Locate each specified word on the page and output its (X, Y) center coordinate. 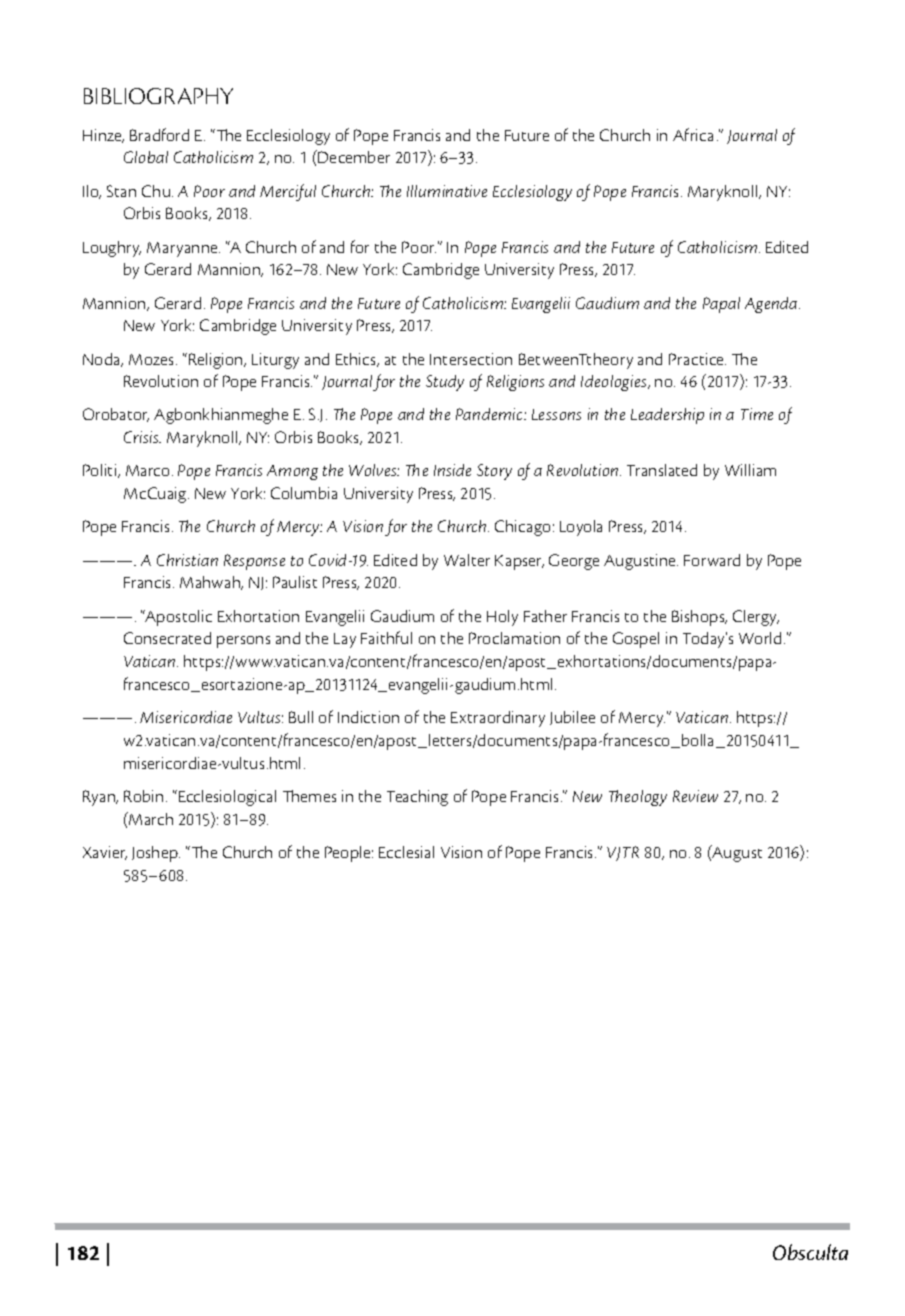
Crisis (142, 437)
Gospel (636, 640)
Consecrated (167, 638)
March (150, 818)
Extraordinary (498, 719)
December (354, 157)
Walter (467, 560)
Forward (712, 560)
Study (445, 383)
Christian (187, 560)
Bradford (159, 134)
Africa (693, 134)
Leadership (667, 416)
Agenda (772, 305)
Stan (121, 191)
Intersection (471, 359)
